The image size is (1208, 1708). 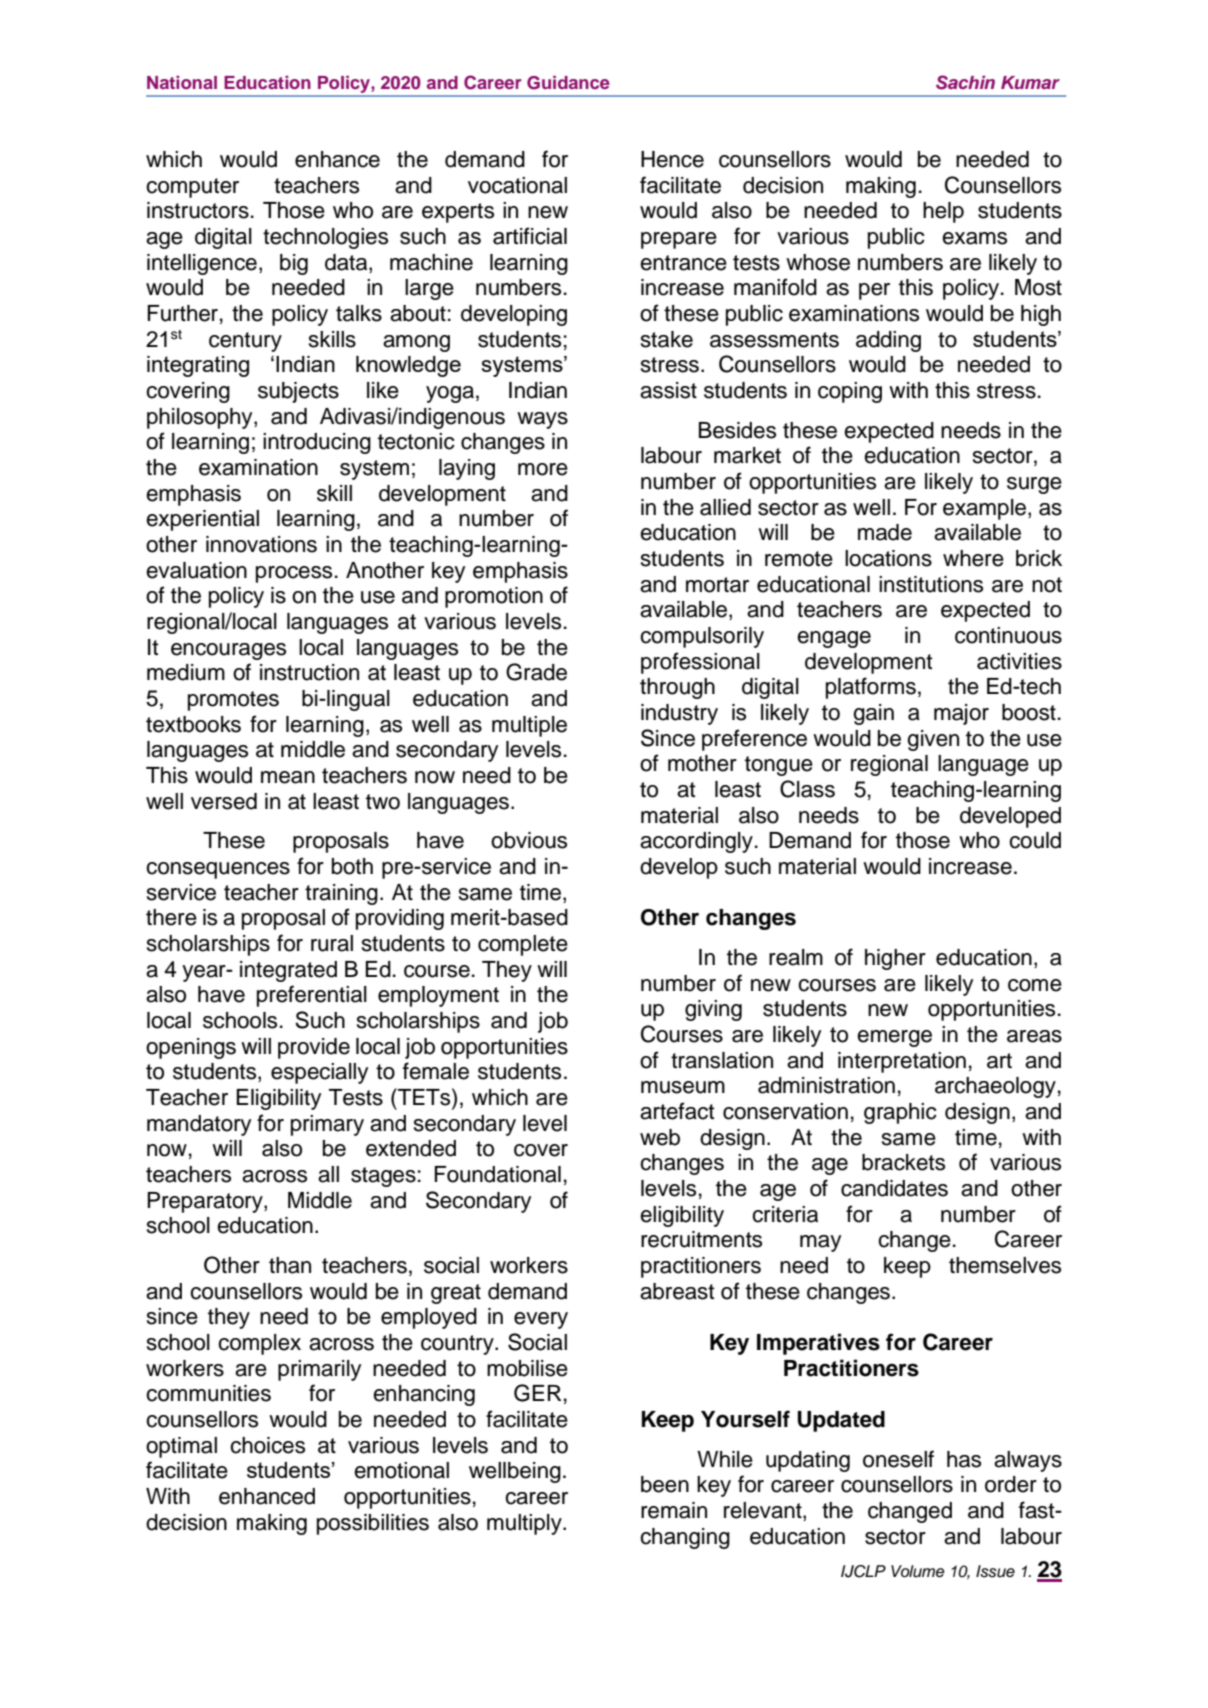 What do you see at coordinates (674, 1510) in the screenshot?
I see `remain` at bounding box center [674, 1510].
